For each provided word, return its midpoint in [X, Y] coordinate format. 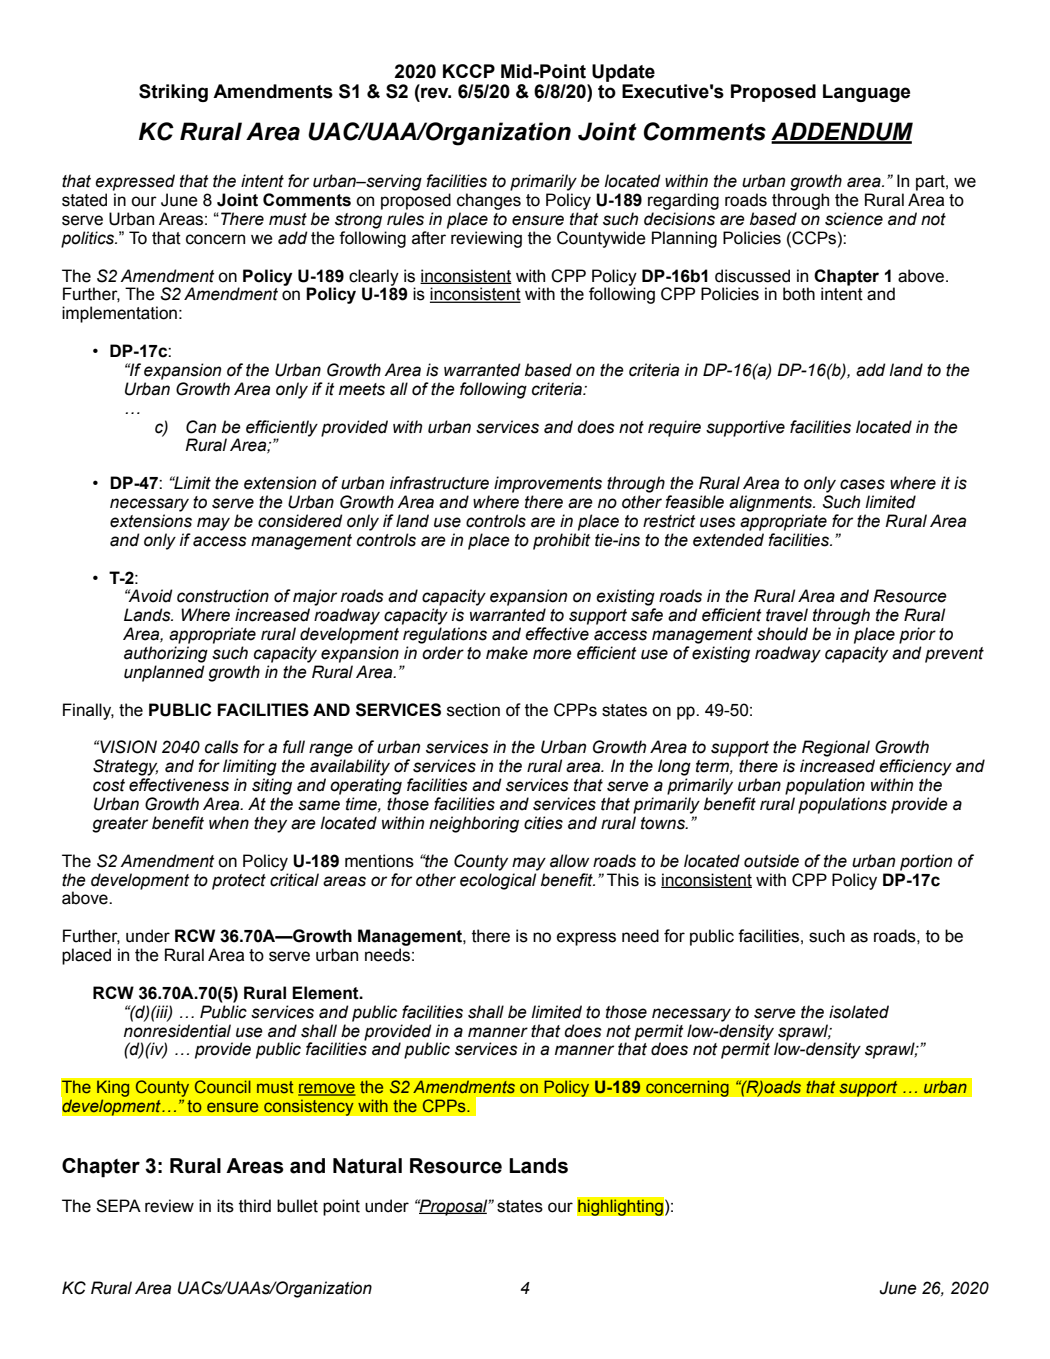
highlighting [620, 1206]
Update [623, 73]
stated [84, 200]
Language [866, 93]
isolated [859, 1012]
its [225, 1206]
